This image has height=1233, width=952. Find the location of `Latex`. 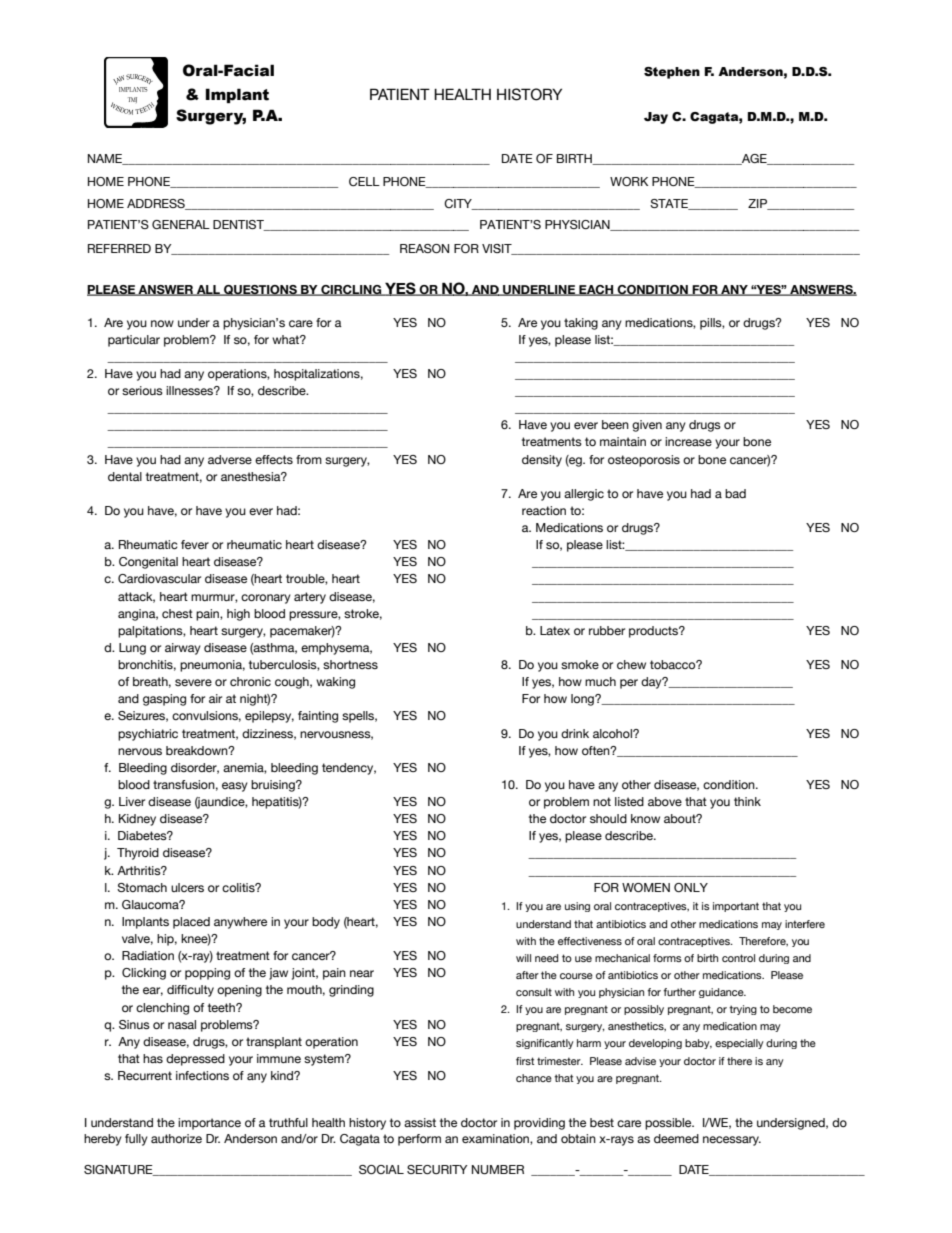

Latex is located at coordinates (555, 630).
